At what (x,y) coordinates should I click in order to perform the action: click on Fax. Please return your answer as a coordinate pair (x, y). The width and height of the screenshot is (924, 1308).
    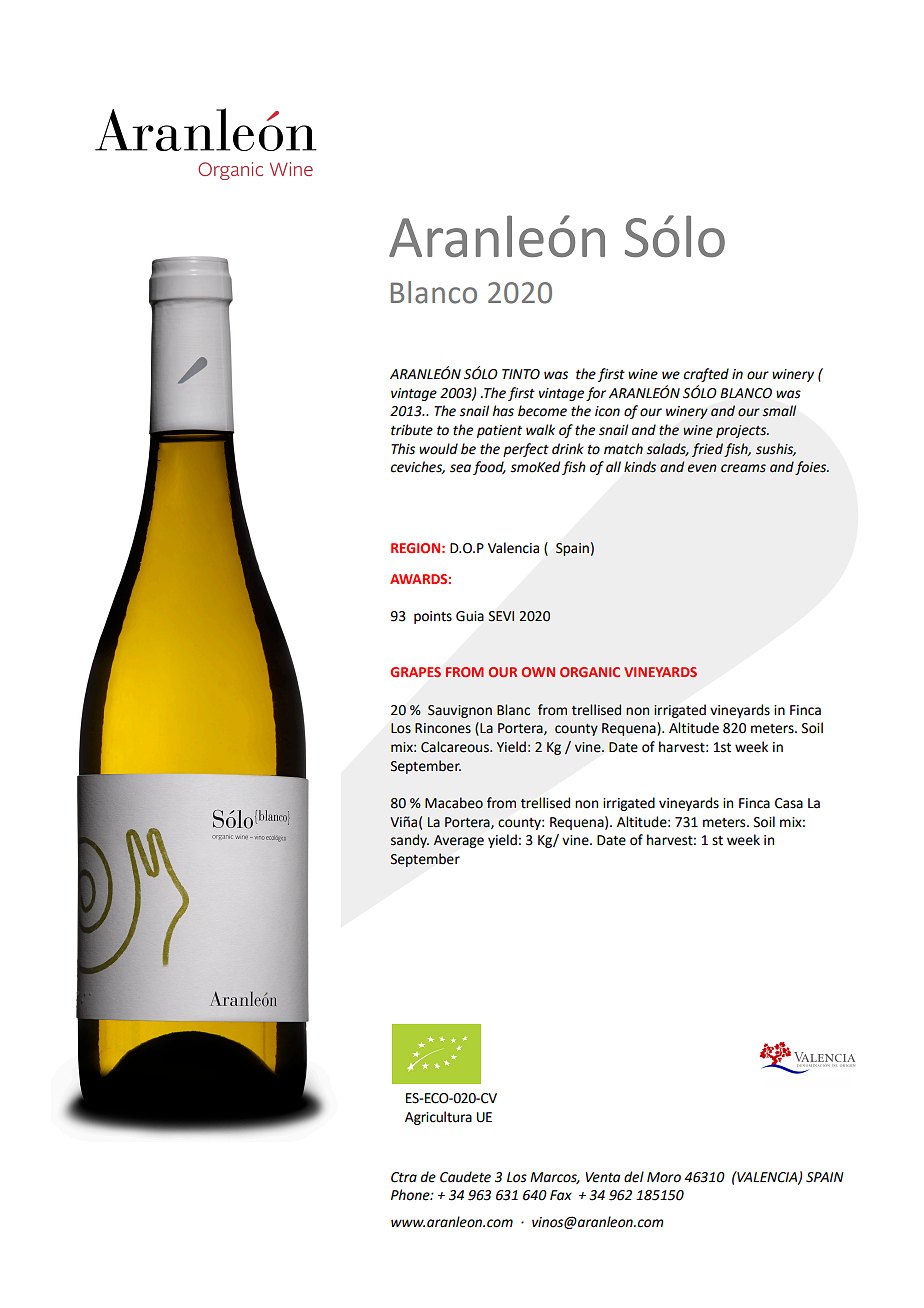
    Looking at the image, I should click on (561, 1195).
